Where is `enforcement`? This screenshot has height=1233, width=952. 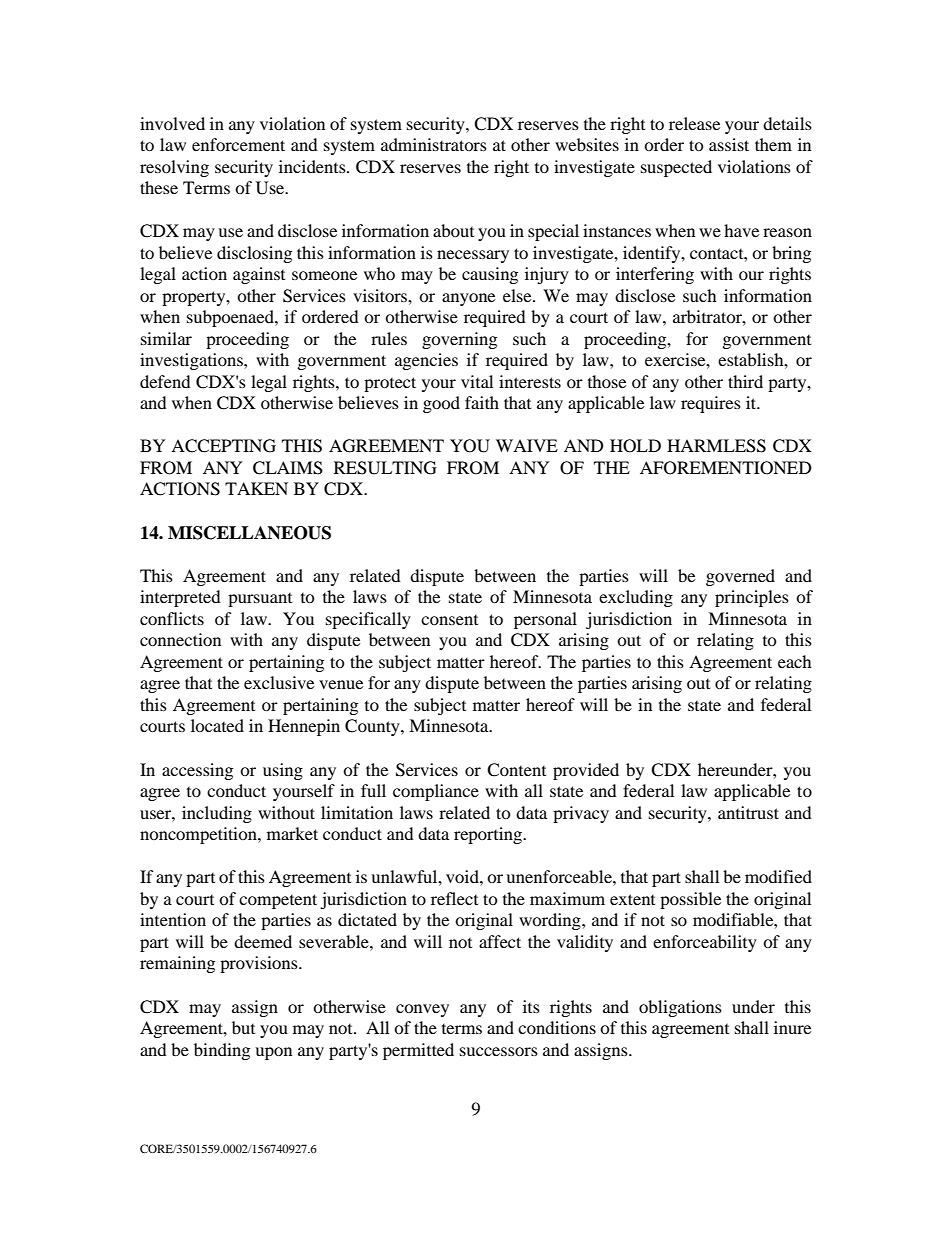
enforcement is located at coordinates (238, 144).
